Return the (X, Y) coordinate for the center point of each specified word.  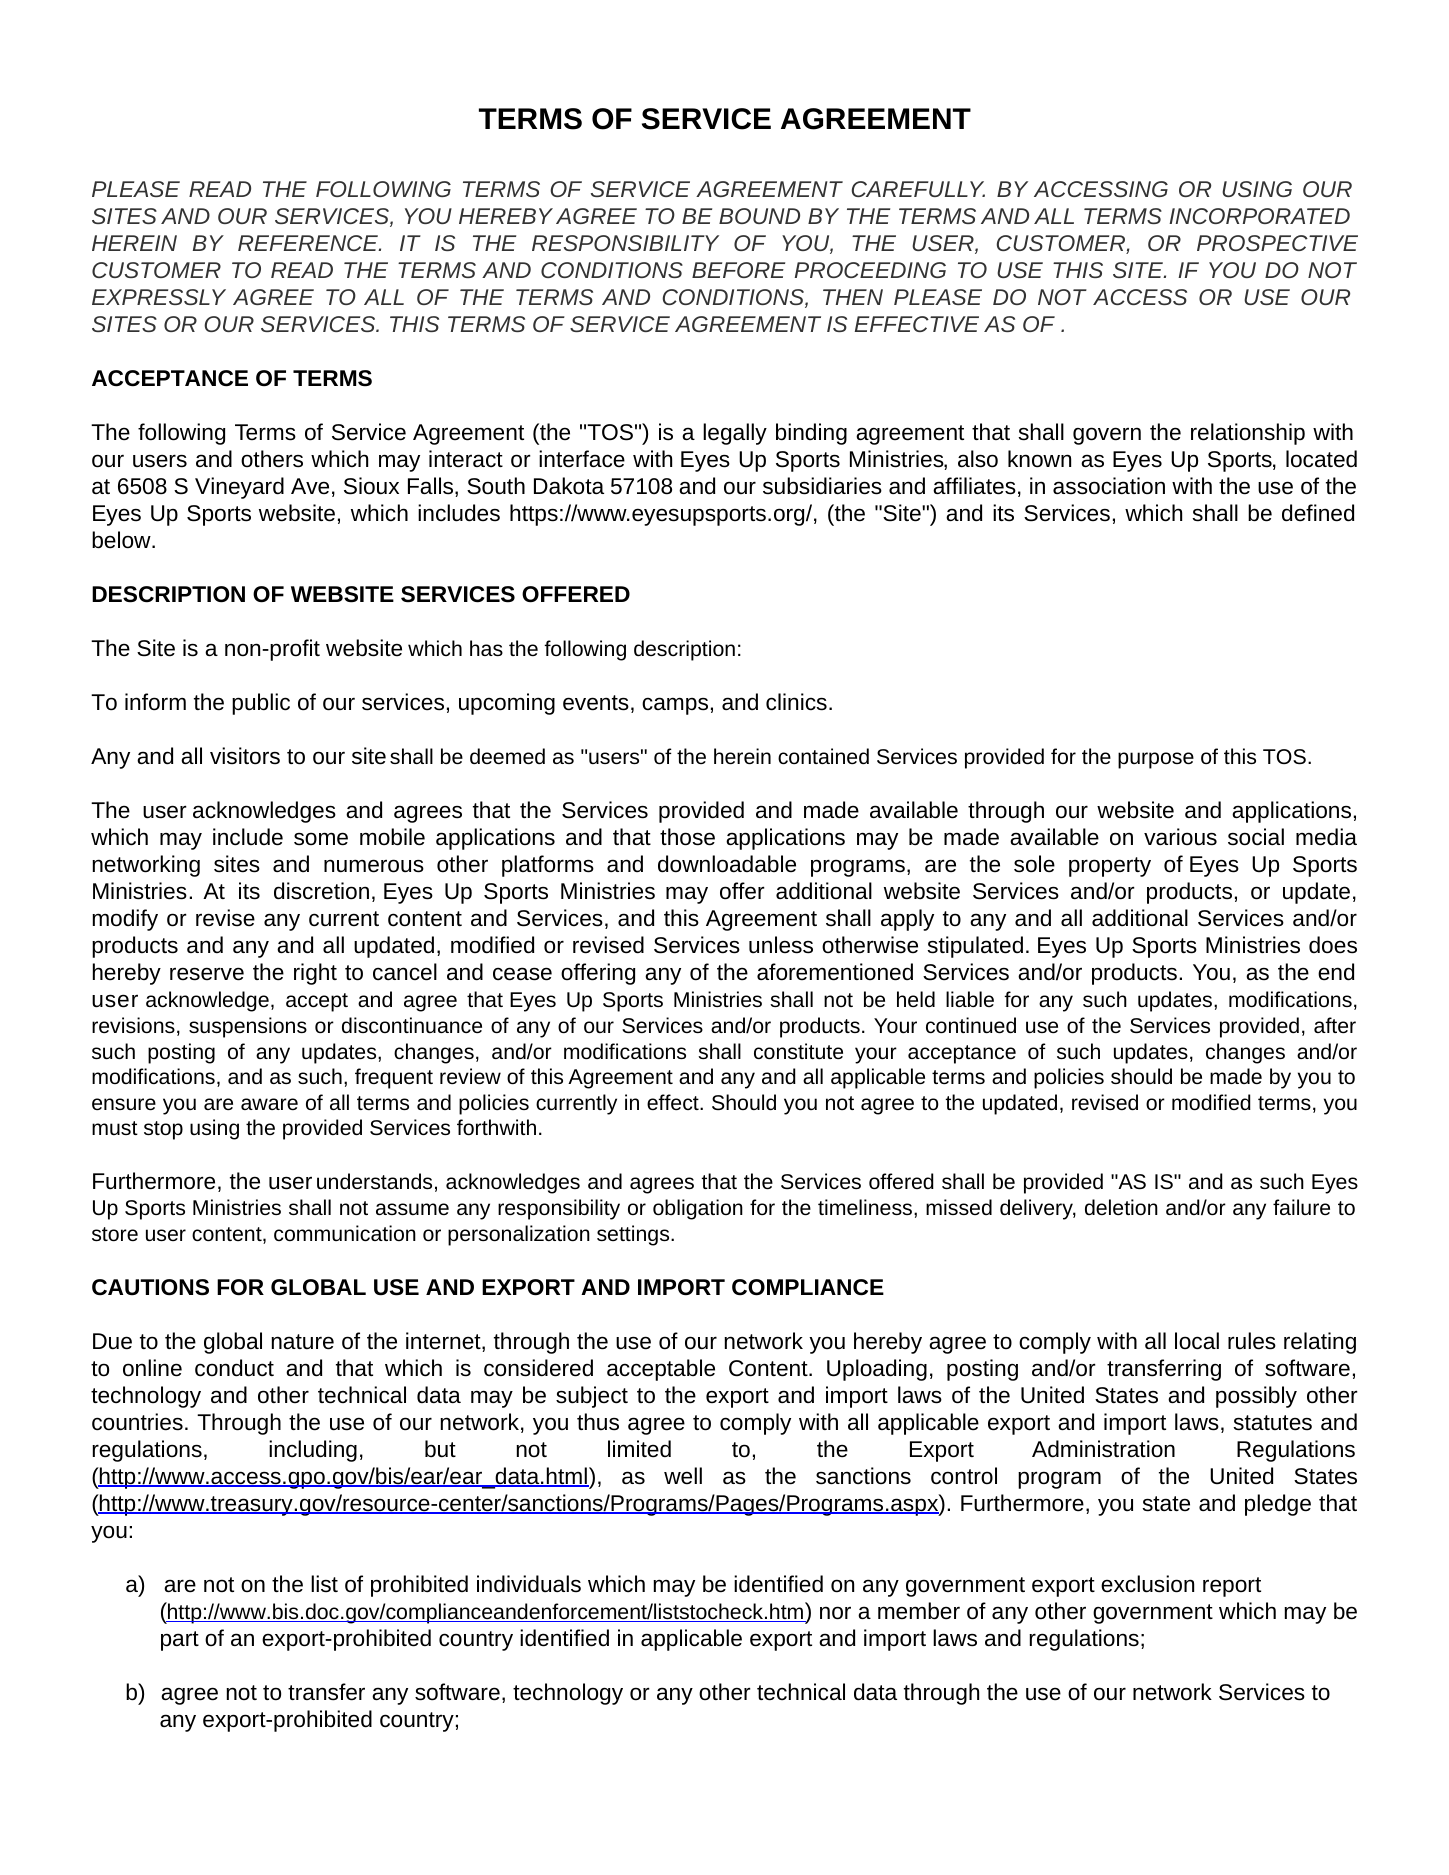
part (180, 1641)
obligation (698, 1209)
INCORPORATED (1259, 216)
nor (835, 1613)
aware (269, 1104)
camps (675, 706)
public (261, 704)
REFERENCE (309, 243)
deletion (1121, 1207)
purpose (1156, 760)
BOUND (759, 216)
